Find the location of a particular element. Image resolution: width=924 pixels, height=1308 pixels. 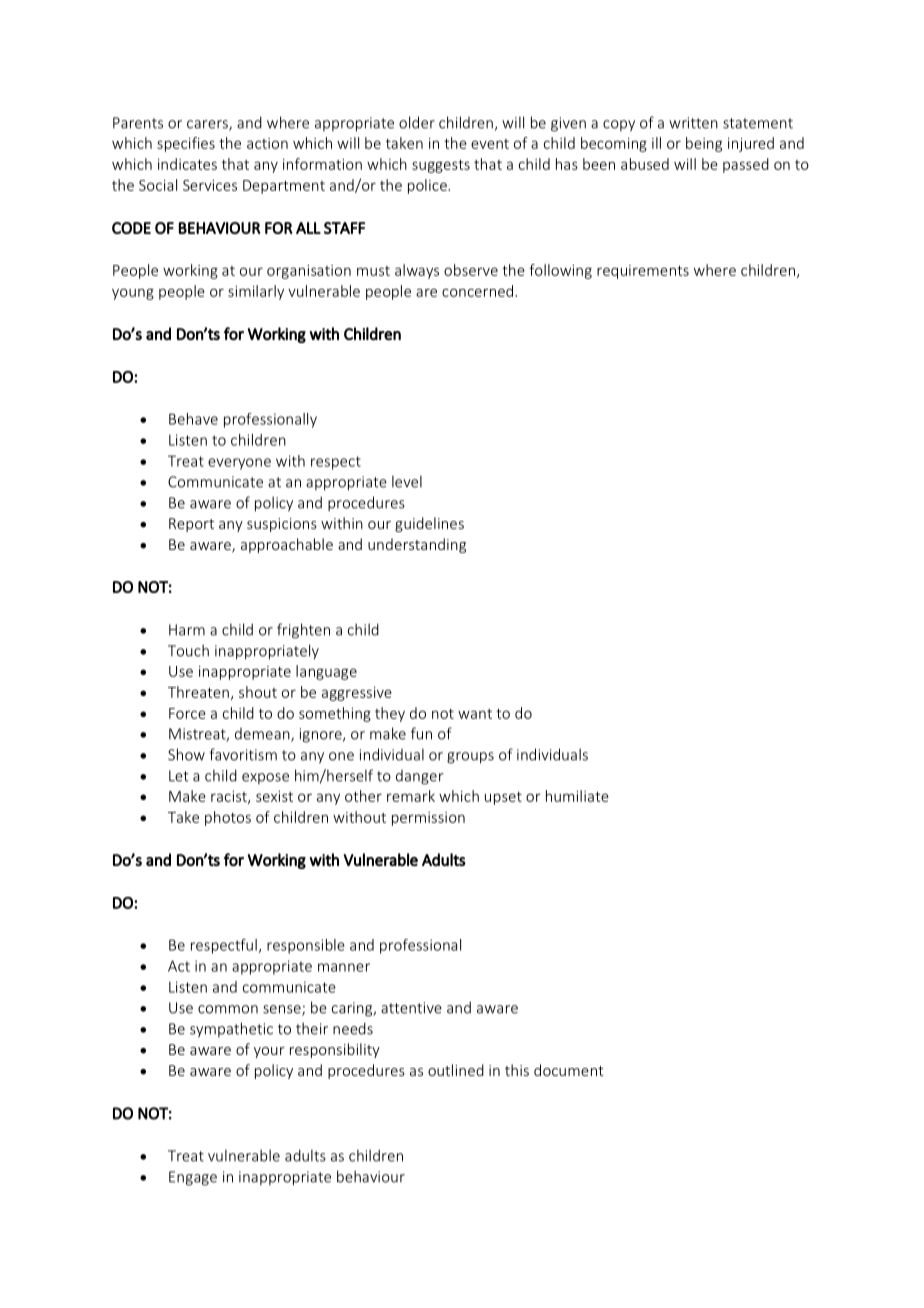

Engage is located at coordinates (193, 1178).
